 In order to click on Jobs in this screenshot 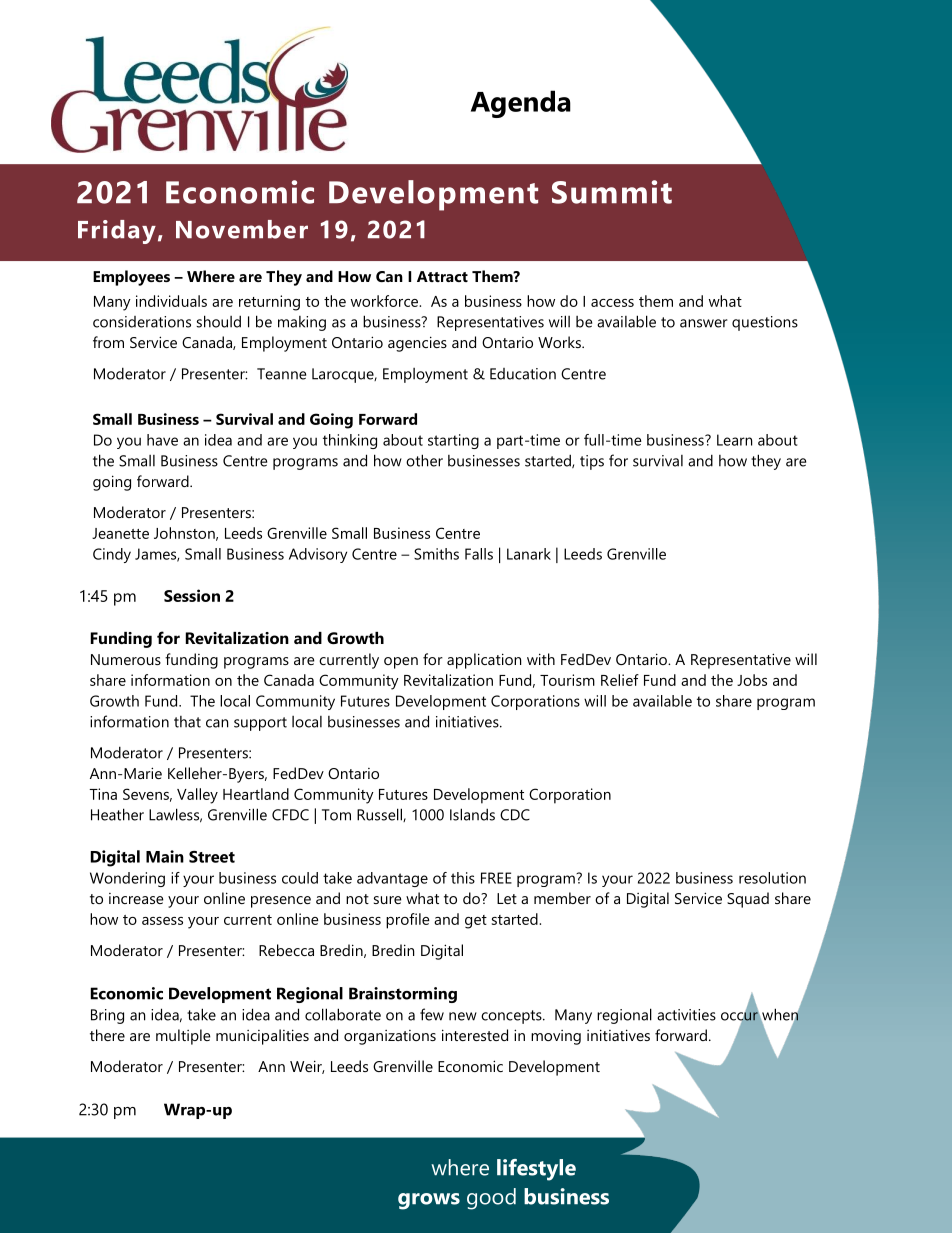, I will do `click(752, 680)`.
